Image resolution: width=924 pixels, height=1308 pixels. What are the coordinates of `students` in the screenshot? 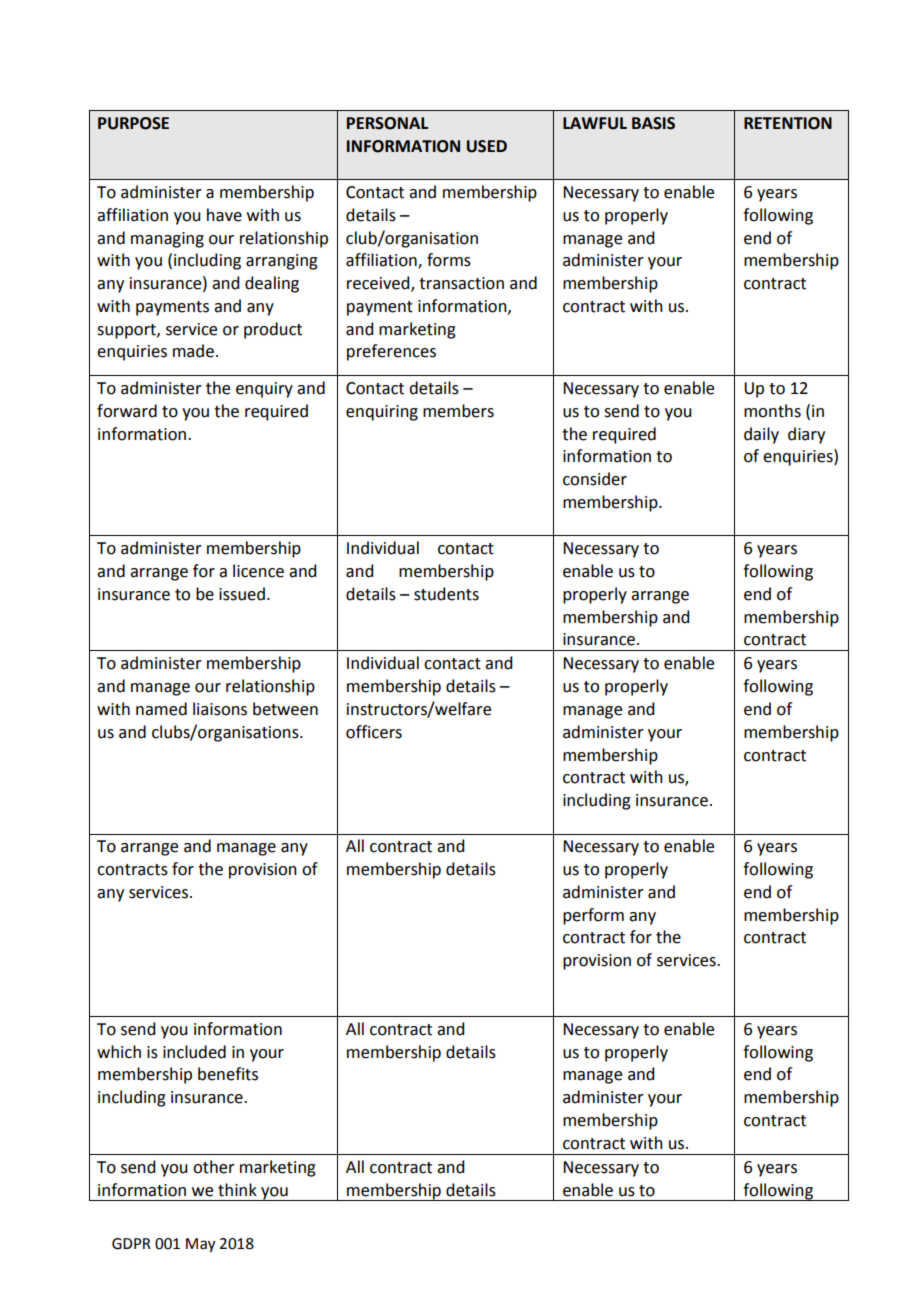 It's located at (446, 594).
